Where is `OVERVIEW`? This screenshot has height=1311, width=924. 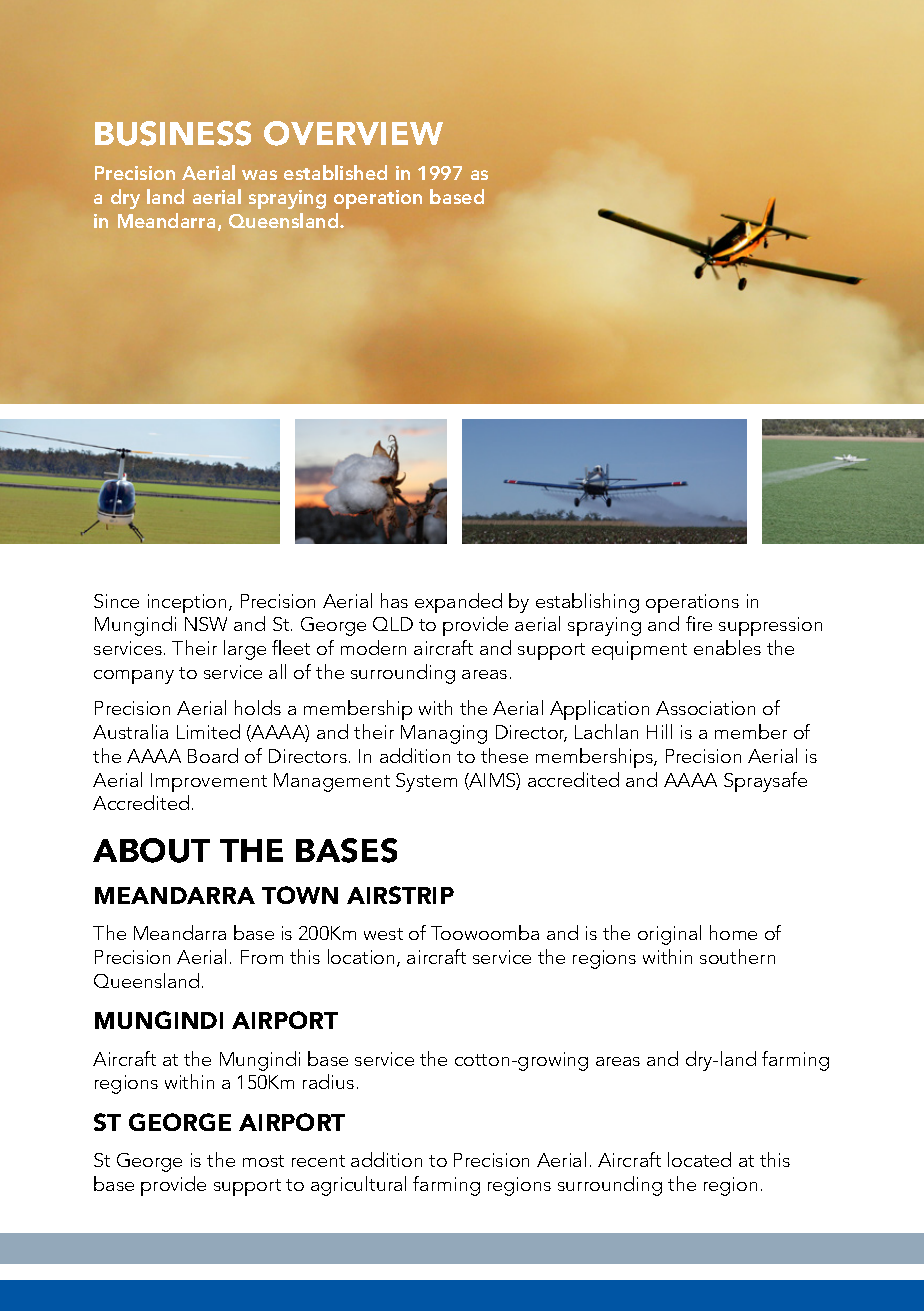 OVERVIEW is located at coordinates (353, 133).
